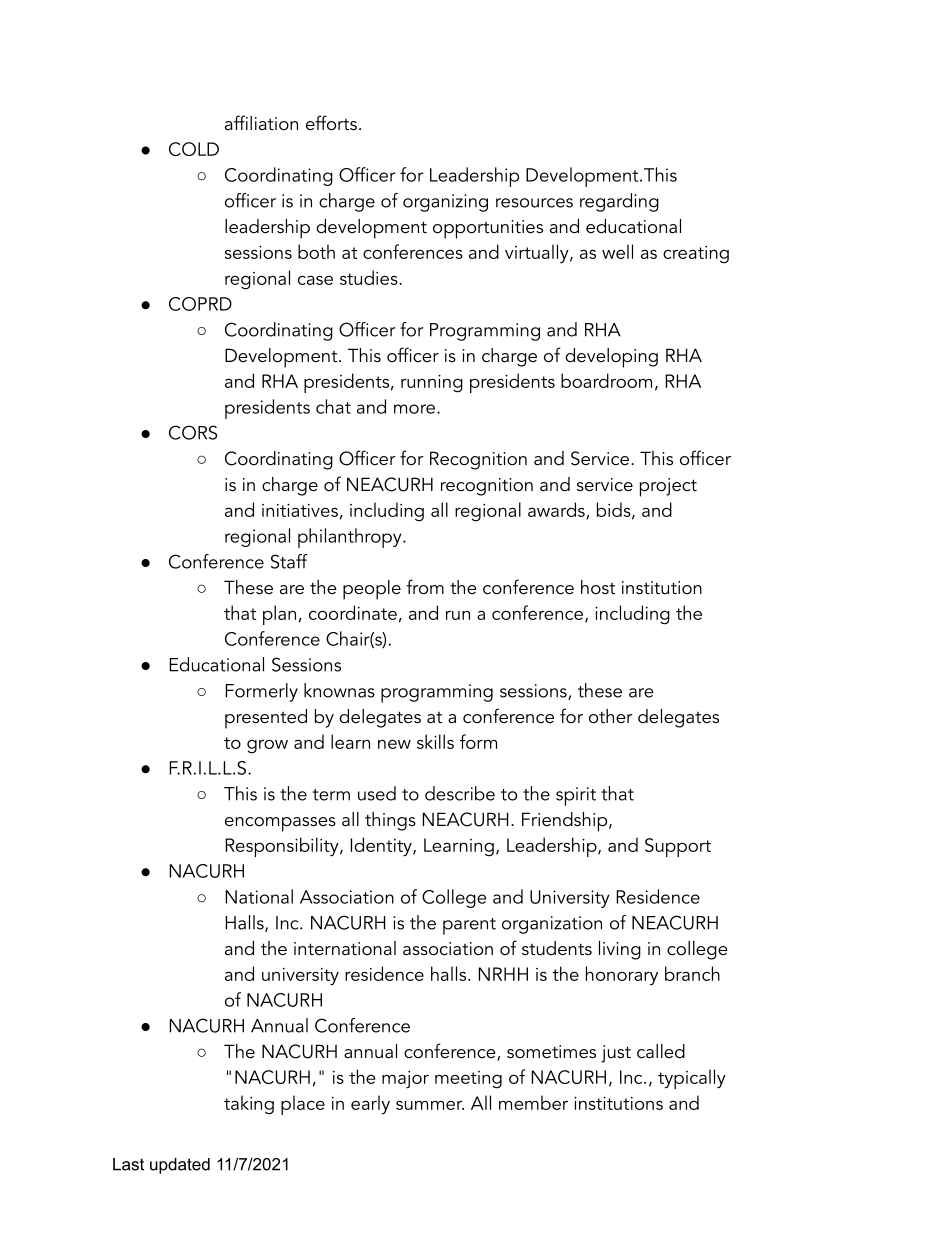  What do you see at coordinates (620, 950) in the page?
I see `living` at bounding box center [620, 950].
